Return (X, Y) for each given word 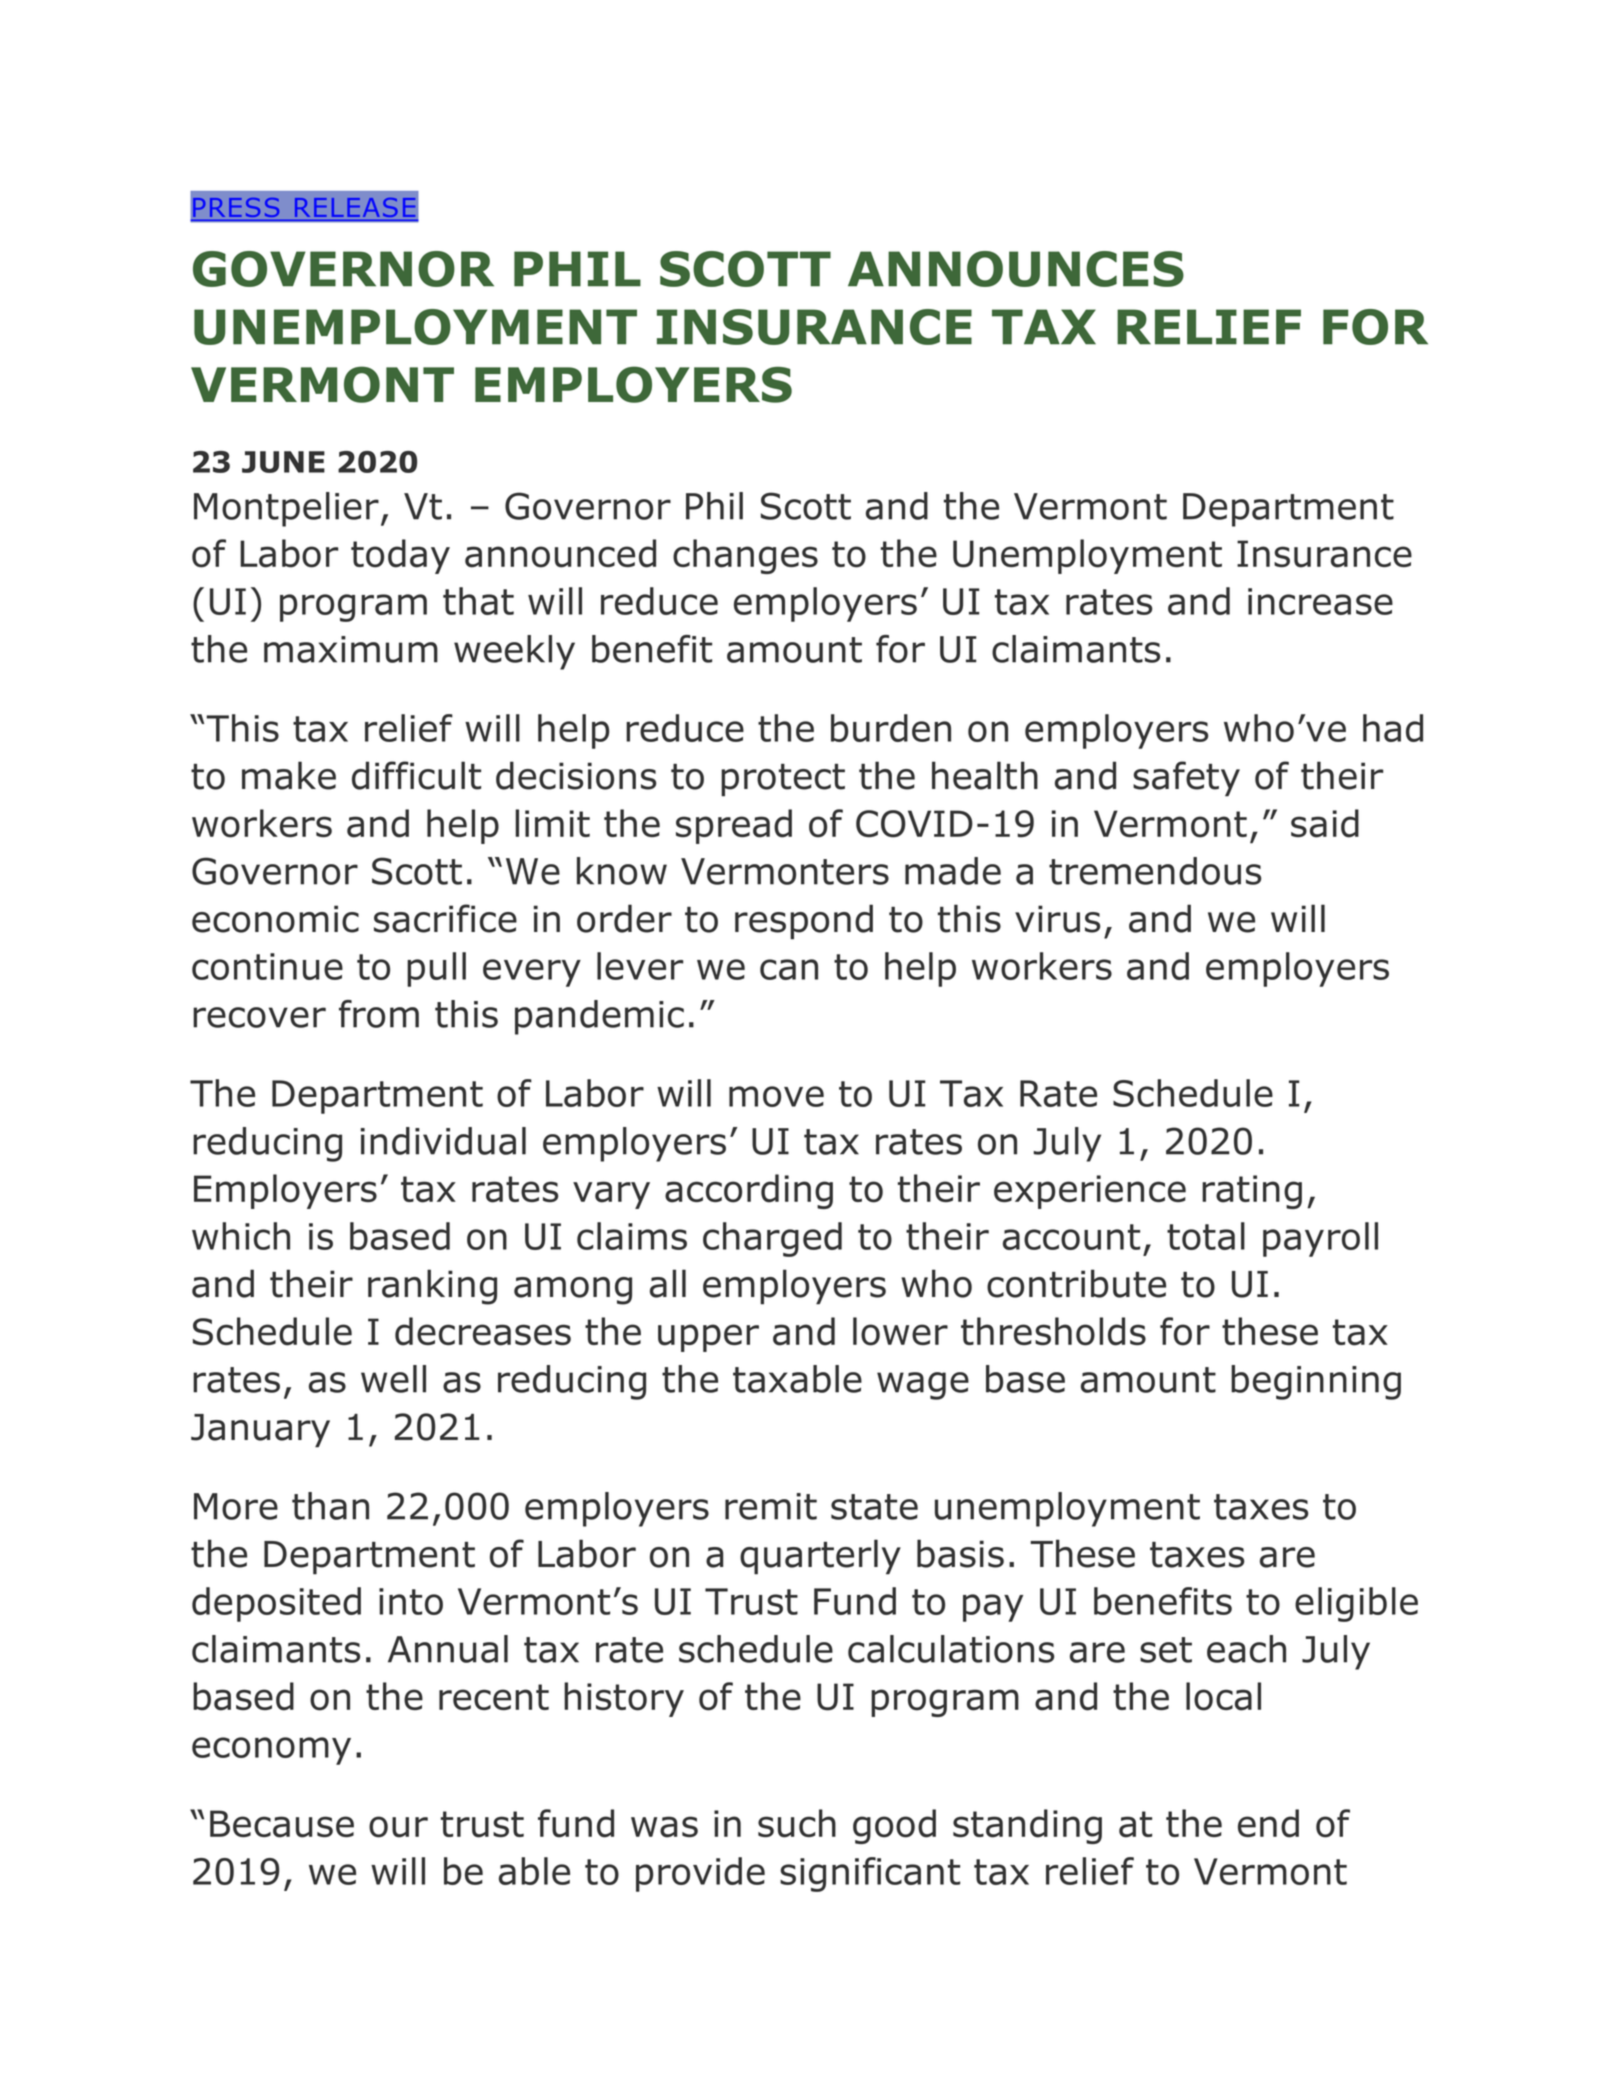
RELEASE (355, 207)
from (379, 1014)
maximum (351, 649)
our (398, 1827)
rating (1252, 1192)
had (1393, 728)
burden (891, 728)
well (393, 1379)
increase (1320, 601)
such (797, 1823)
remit (771, 1506)
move (776, 1096)
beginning (1316, 1382)
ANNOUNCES (1016, 269)
